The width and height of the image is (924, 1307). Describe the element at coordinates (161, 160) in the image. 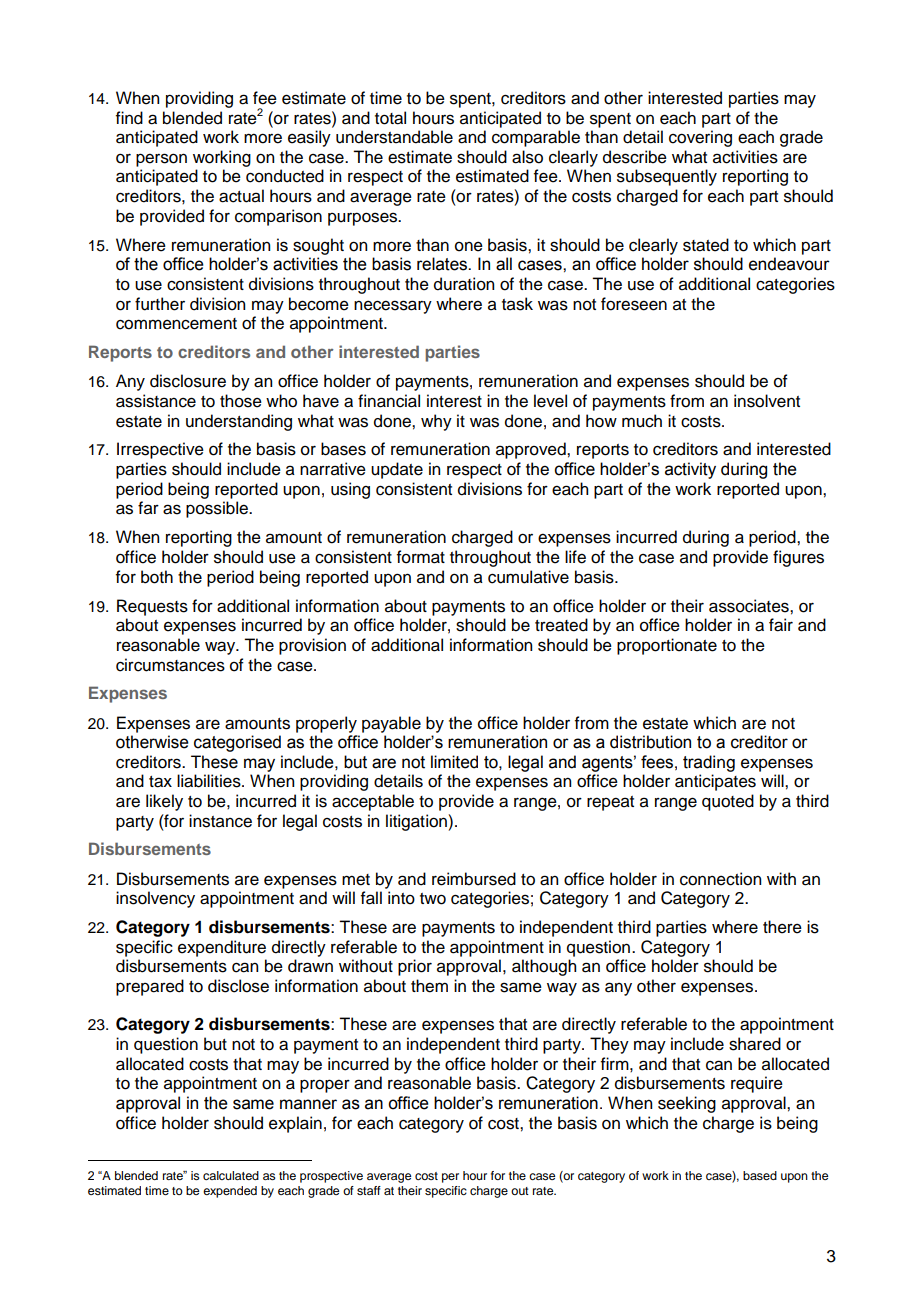

I see `person` at that location.
